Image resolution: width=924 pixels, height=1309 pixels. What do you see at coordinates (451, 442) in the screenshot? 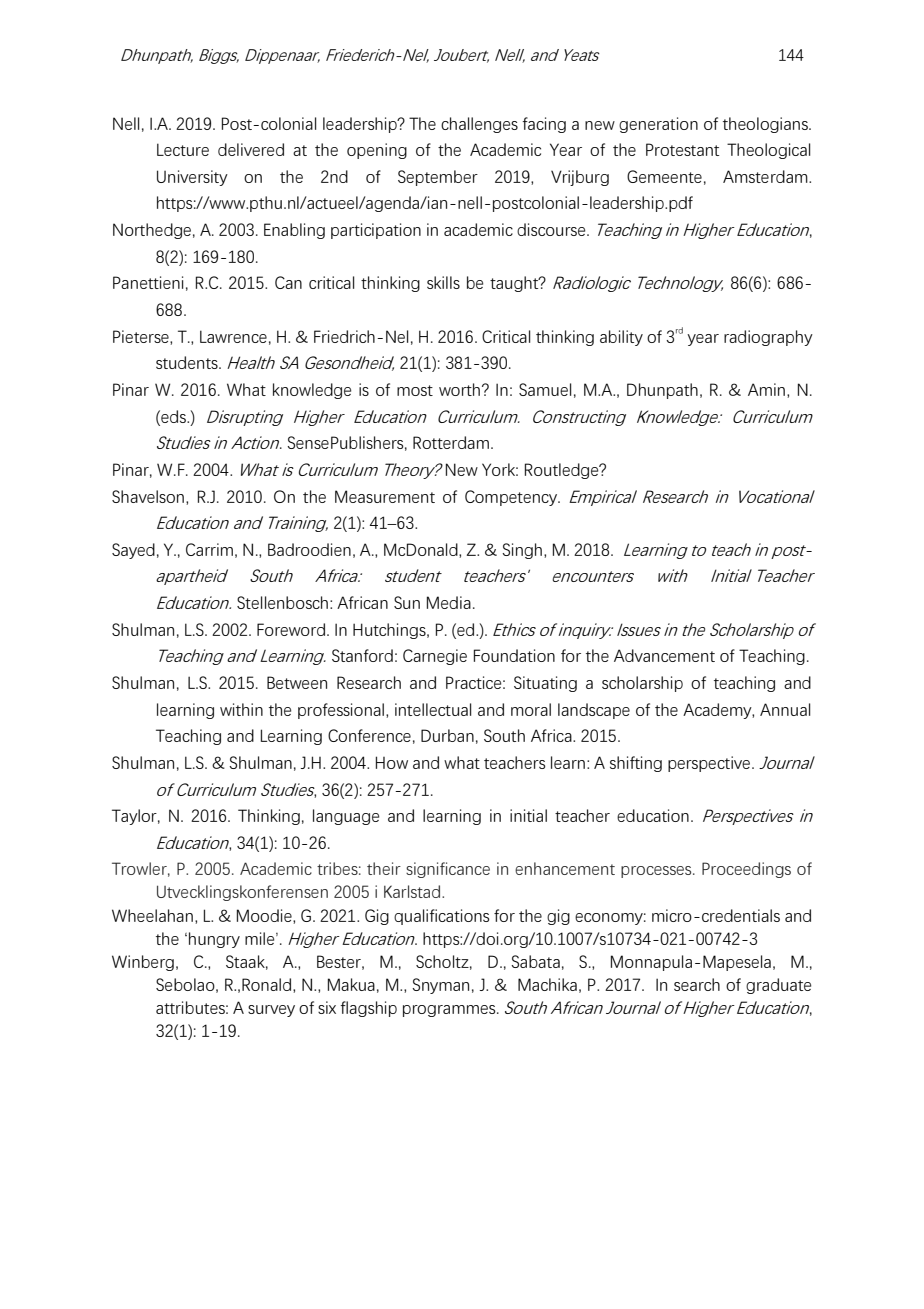
I see `Rotterdam` at bounding box center [451, 442].
